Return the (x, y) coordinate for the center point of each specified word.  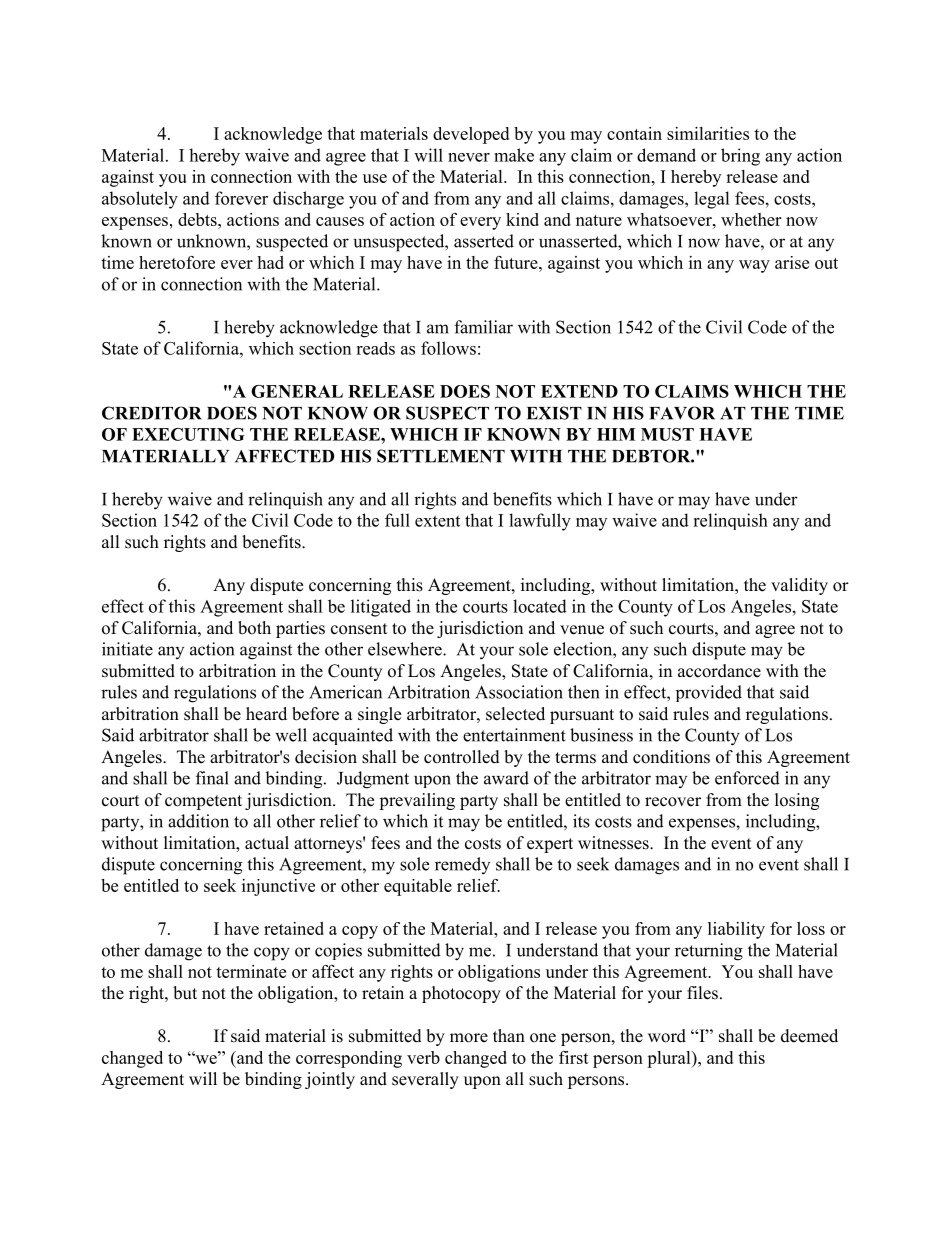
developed (471, 135)
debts (198, 219)
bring (740, 157)
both (254, 628)
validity (799, 586)
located (540, 606)
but (185, 993)
